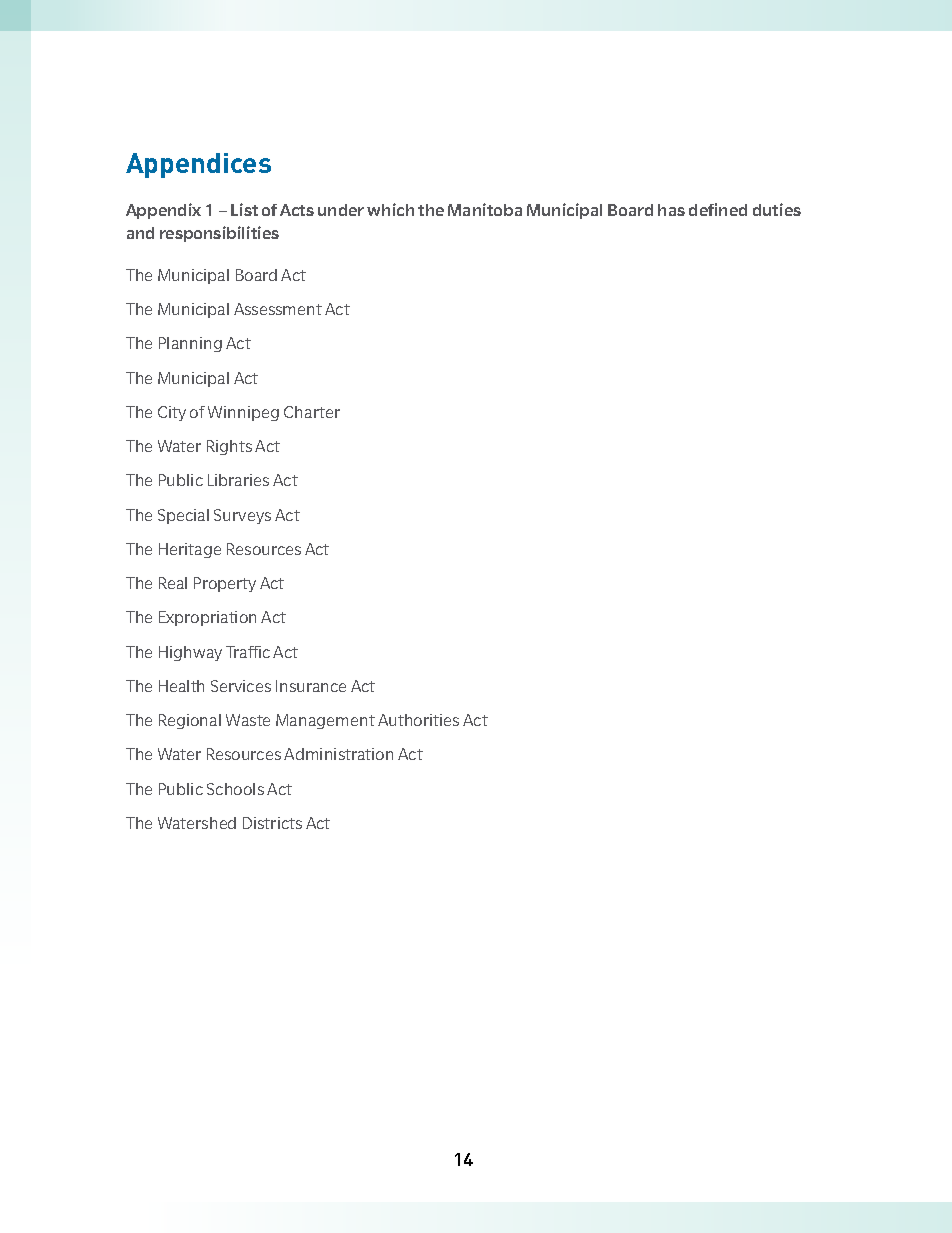 Image resolution: width=952 pixels, height=1233 pixels. What do you see at coordinates (338, 754) in the screenshot?
I see `Administration` at bounding box center [338, 754].
